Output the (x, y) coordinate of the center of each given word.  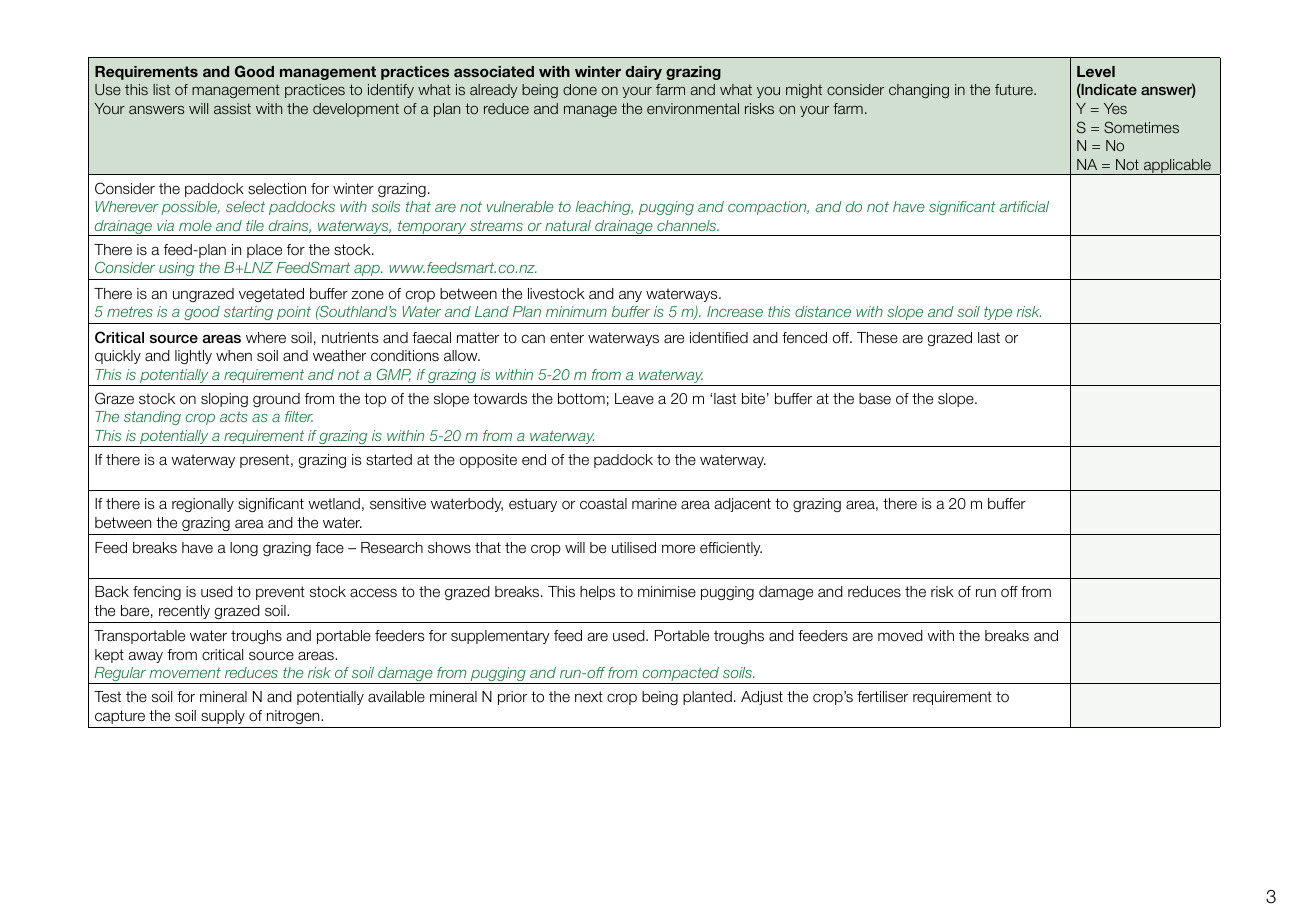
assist (232, 108)
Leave (634, 398)
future (1015, 89)
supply (223, 717)
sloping (224, 400)
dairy (644, 73)
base (875, 399)
